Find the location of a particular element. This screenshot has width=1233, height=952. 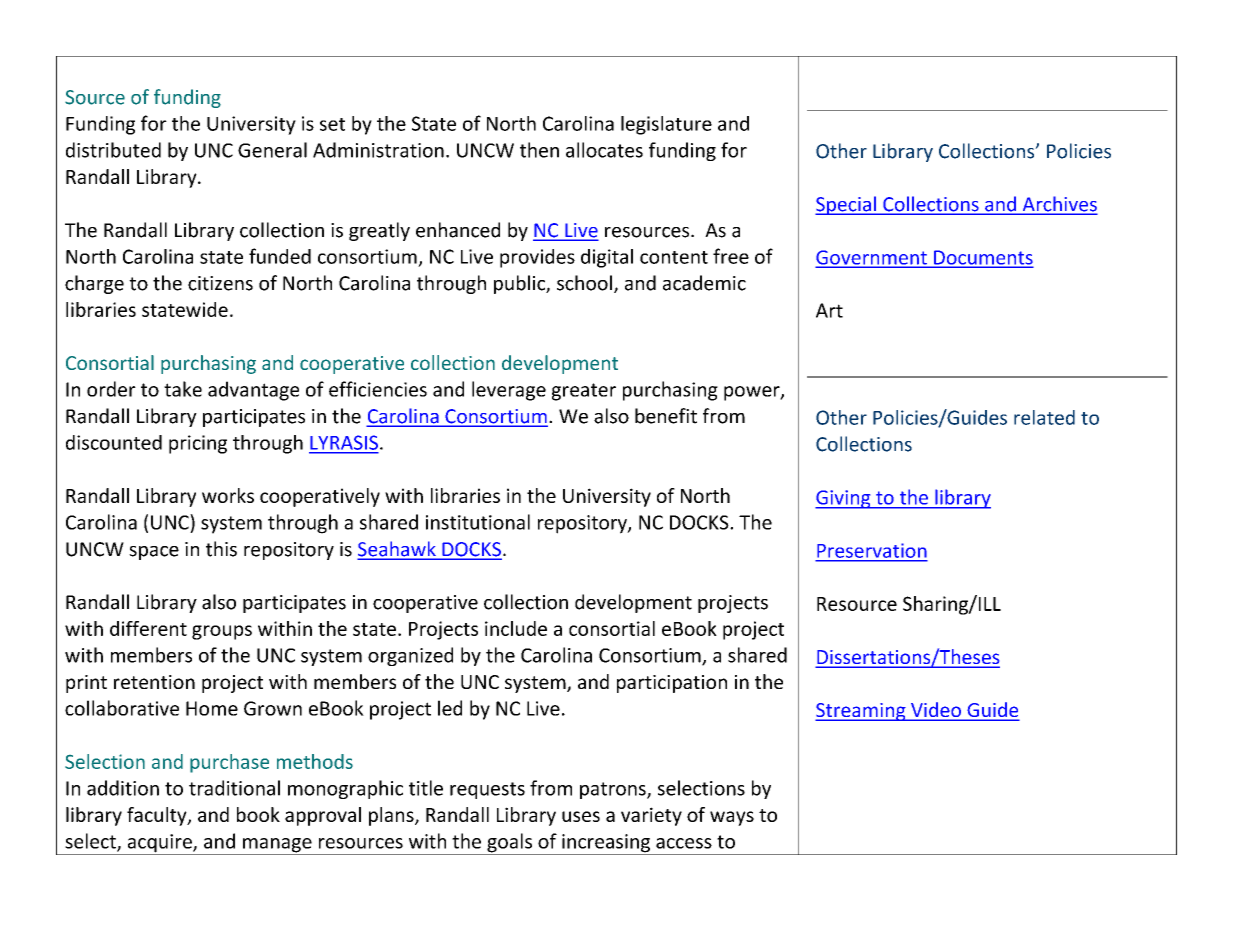

allocates is located at coordinates (604, 150).
